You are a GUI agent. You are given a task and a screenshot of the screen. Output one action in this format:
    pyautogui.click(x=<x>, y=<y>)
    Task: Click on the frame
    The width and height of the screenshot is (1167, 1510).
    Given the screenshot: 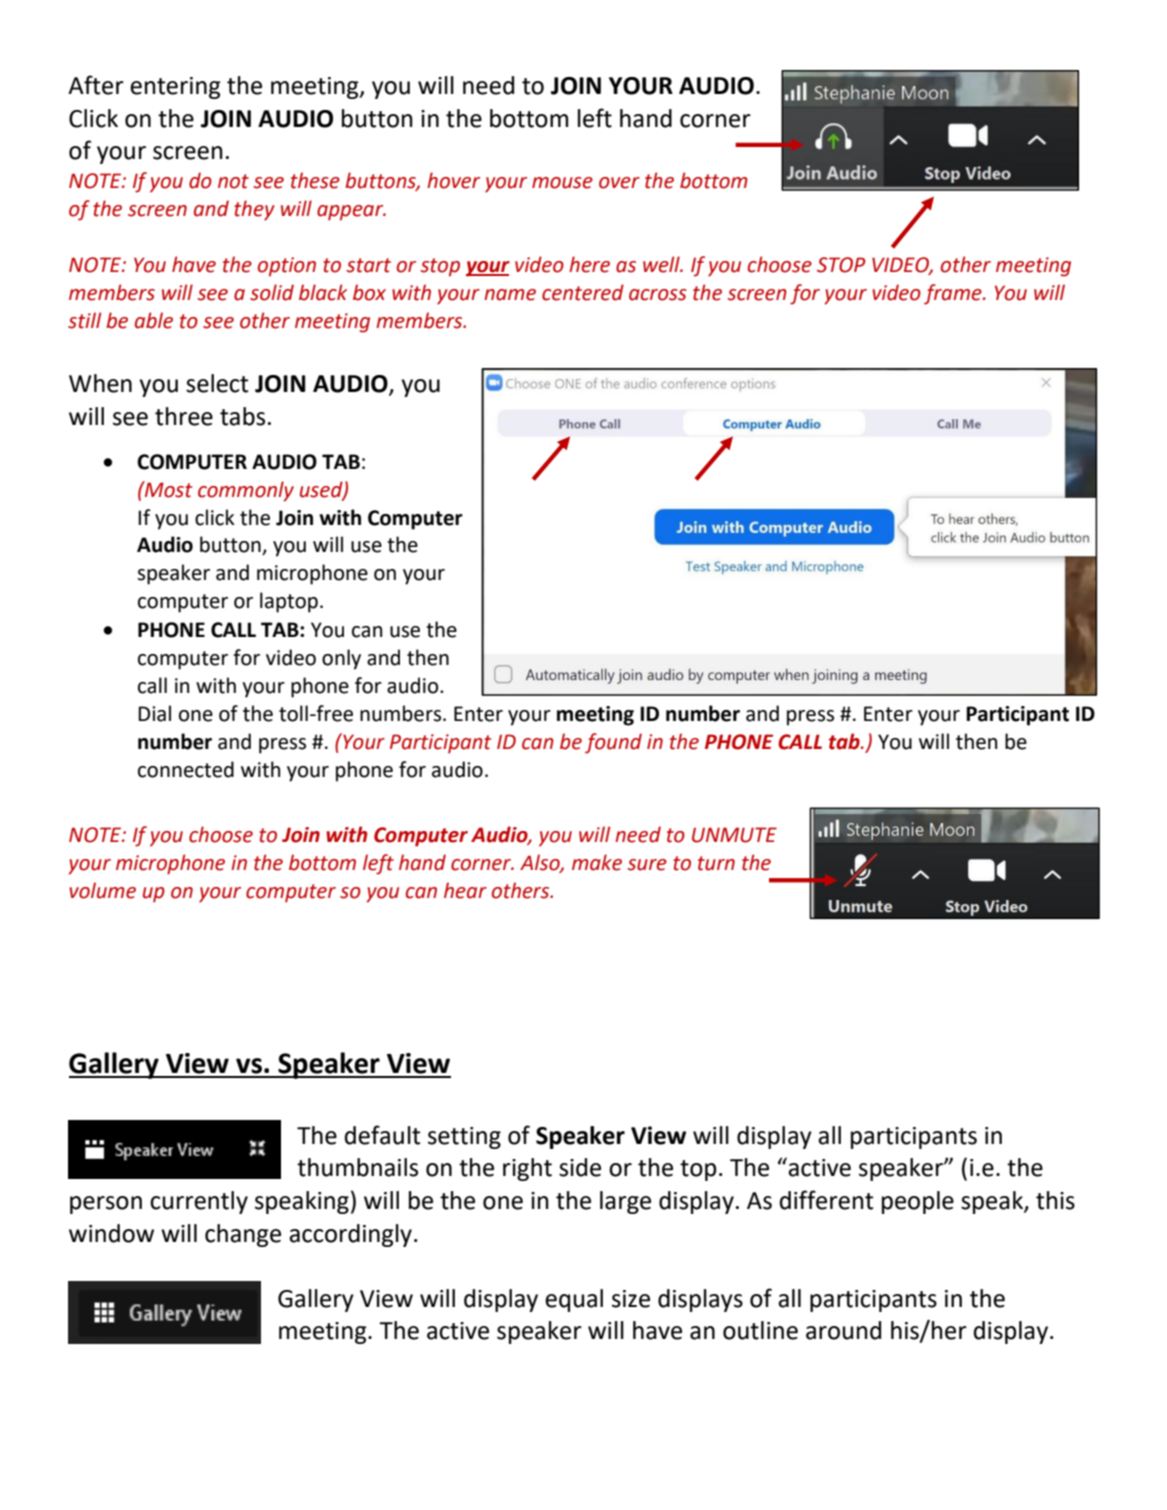 What is the action you would take?
    pyautogui.click(x=954, y=294)
